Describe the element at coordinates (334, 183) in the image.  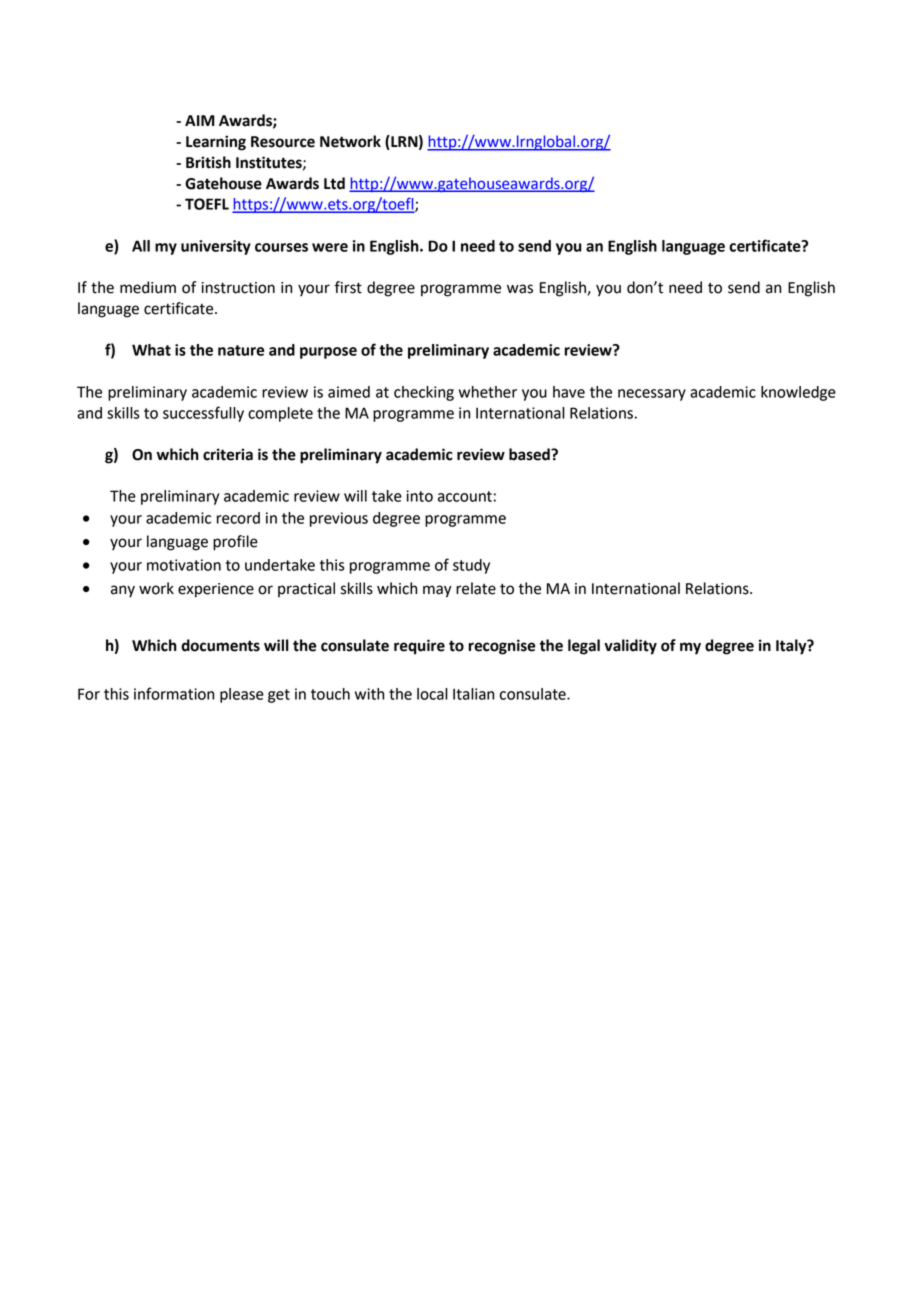
I see `Ltd` at that location.
